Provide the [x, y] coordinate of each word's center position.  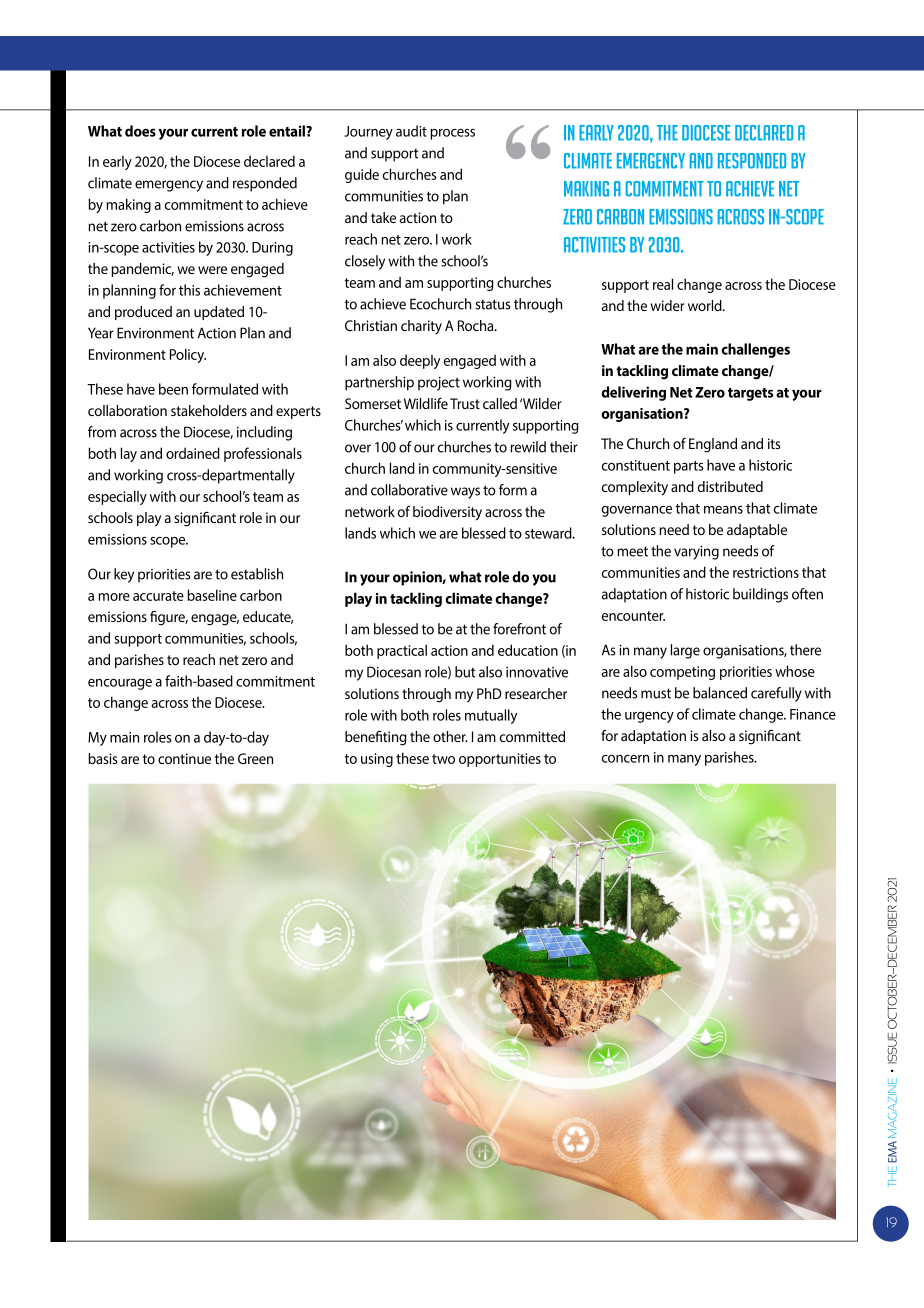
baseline [212, 595]
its [774, 443]
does [140, 131]
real [663, 284]
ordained [193, 453]
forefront [519, 629]
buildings [760, 595]
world [706, 305]
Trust [465, 403]
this [189, 290]
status [493, 304]
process [452, 134]
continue [184, 758]
